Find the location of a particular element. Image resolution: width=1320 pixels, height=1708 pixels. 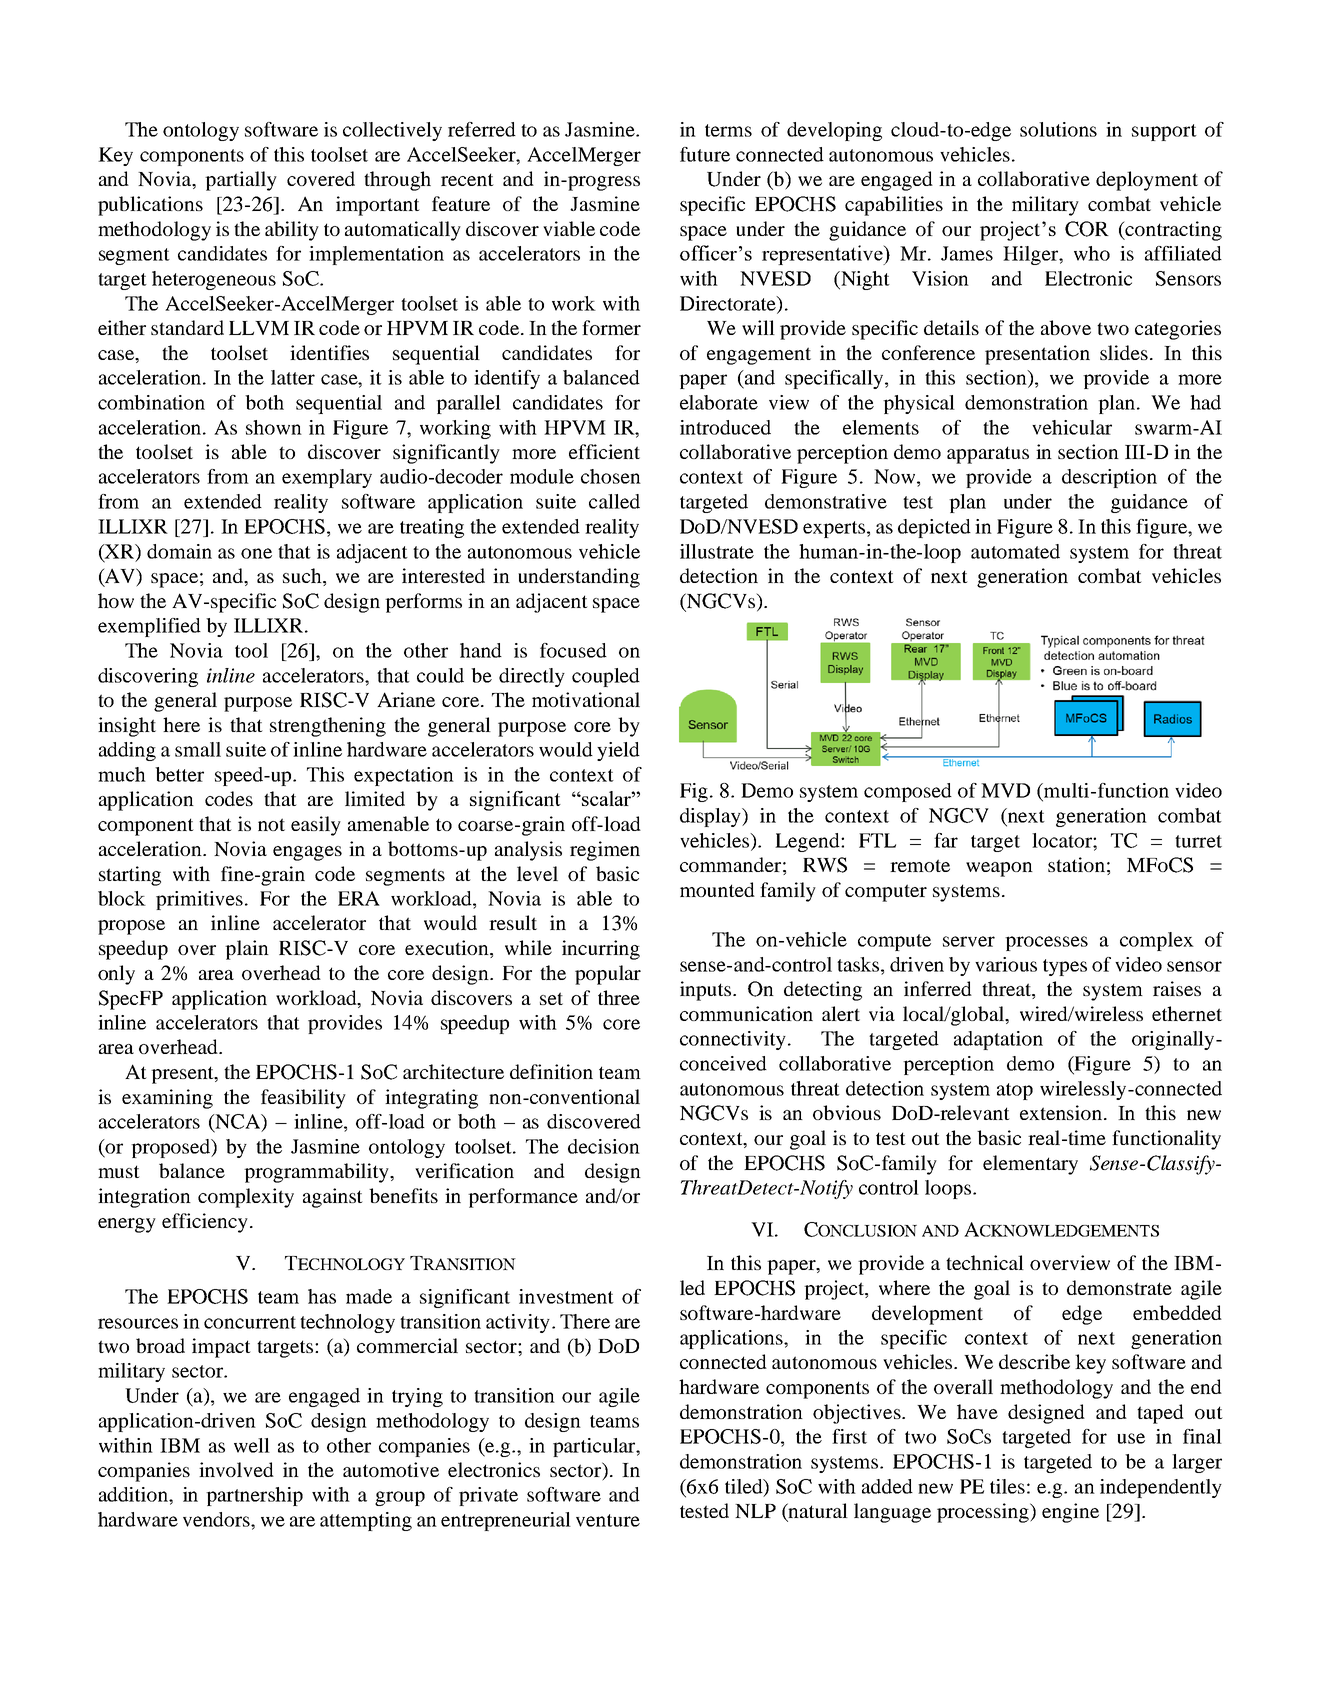

such is located at coordinates (303, 577).
